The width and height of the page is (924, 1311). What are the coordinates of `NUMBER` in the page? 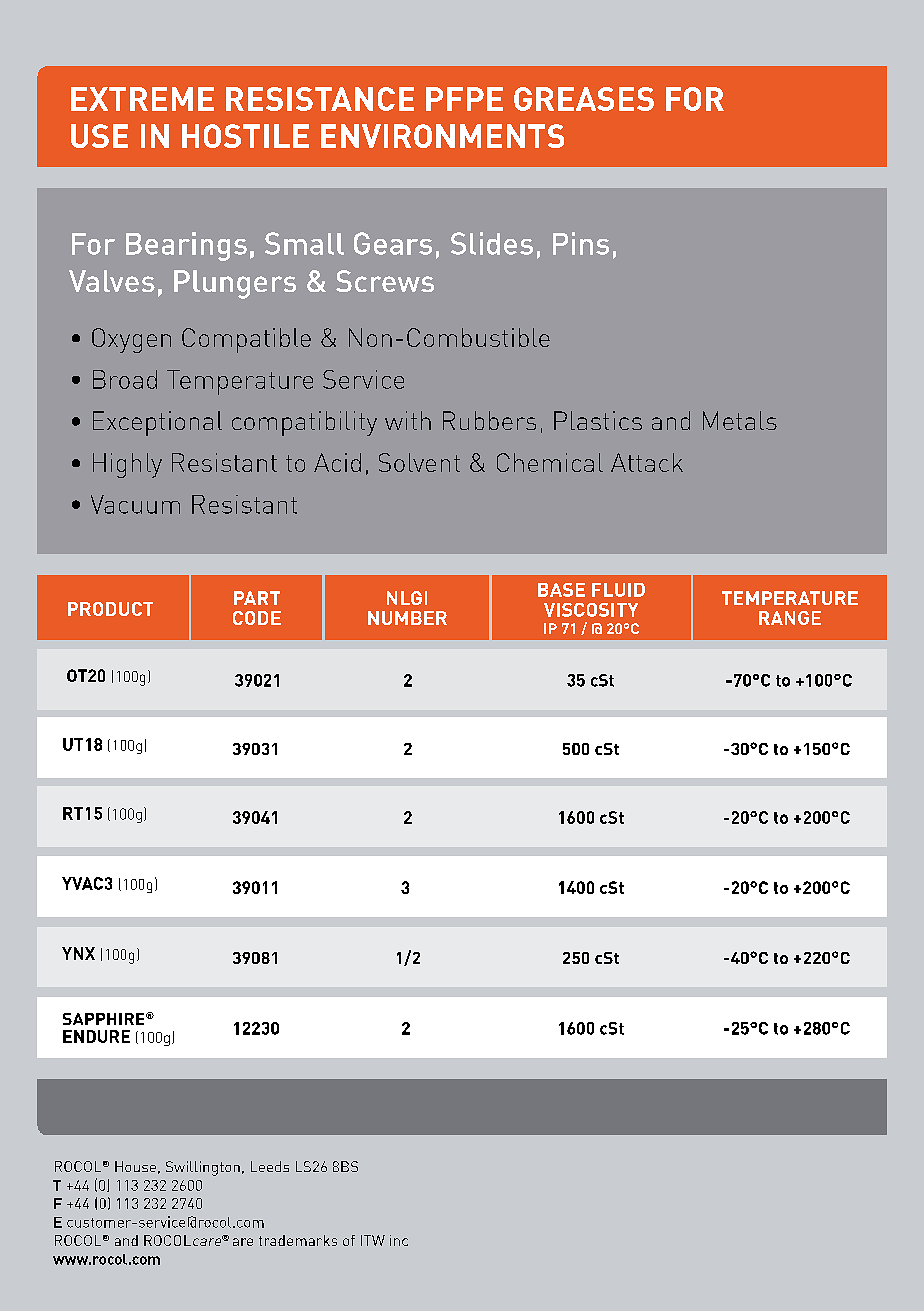 It's located at (407, 618).
